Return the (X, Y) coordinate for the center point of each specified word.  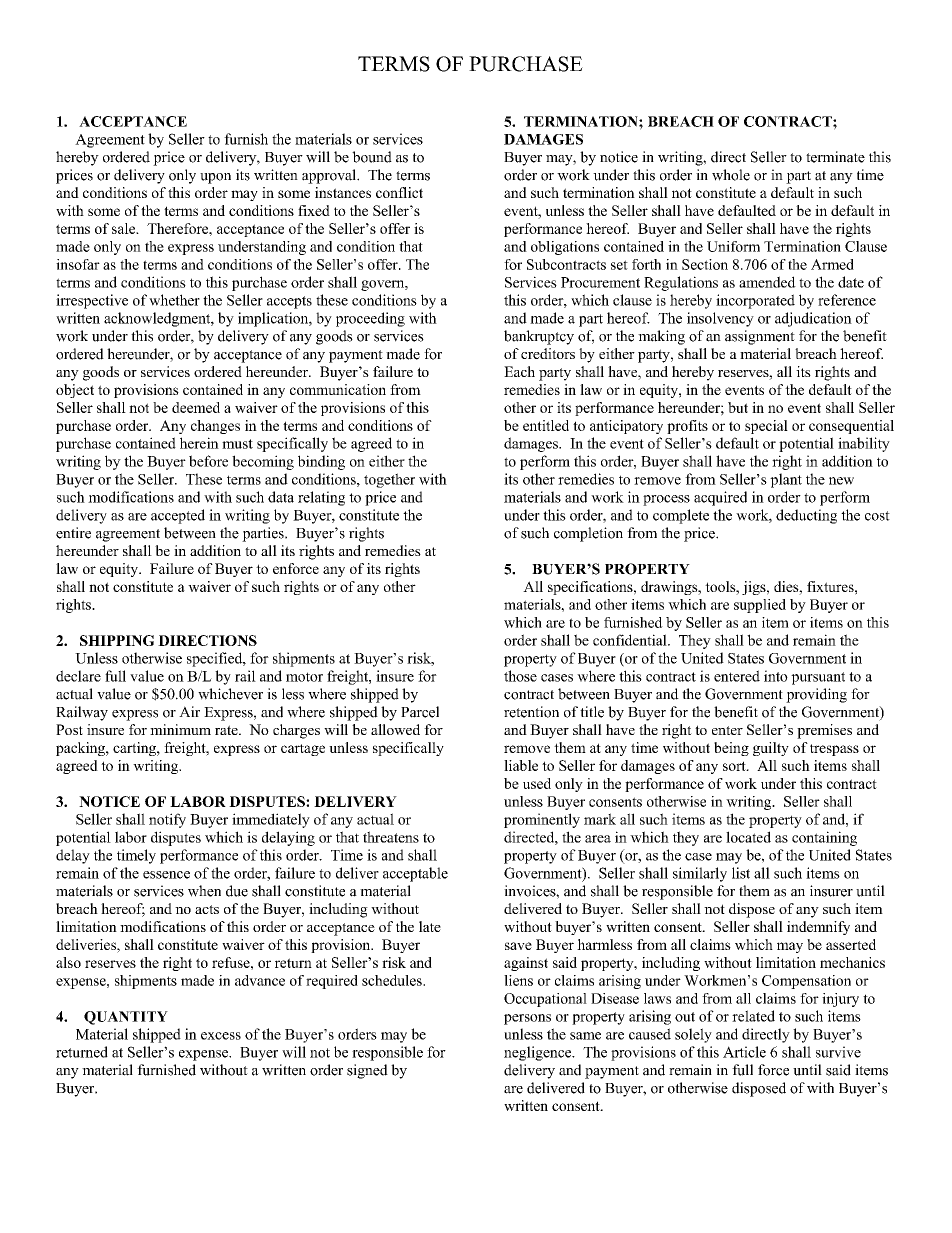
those (520, 676)
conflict (399, 192)
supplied (760, 606)
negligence (539, 1053)
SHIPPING (117, 640)
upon (215, 178)
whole (731, 175)
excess (221, 1036)
